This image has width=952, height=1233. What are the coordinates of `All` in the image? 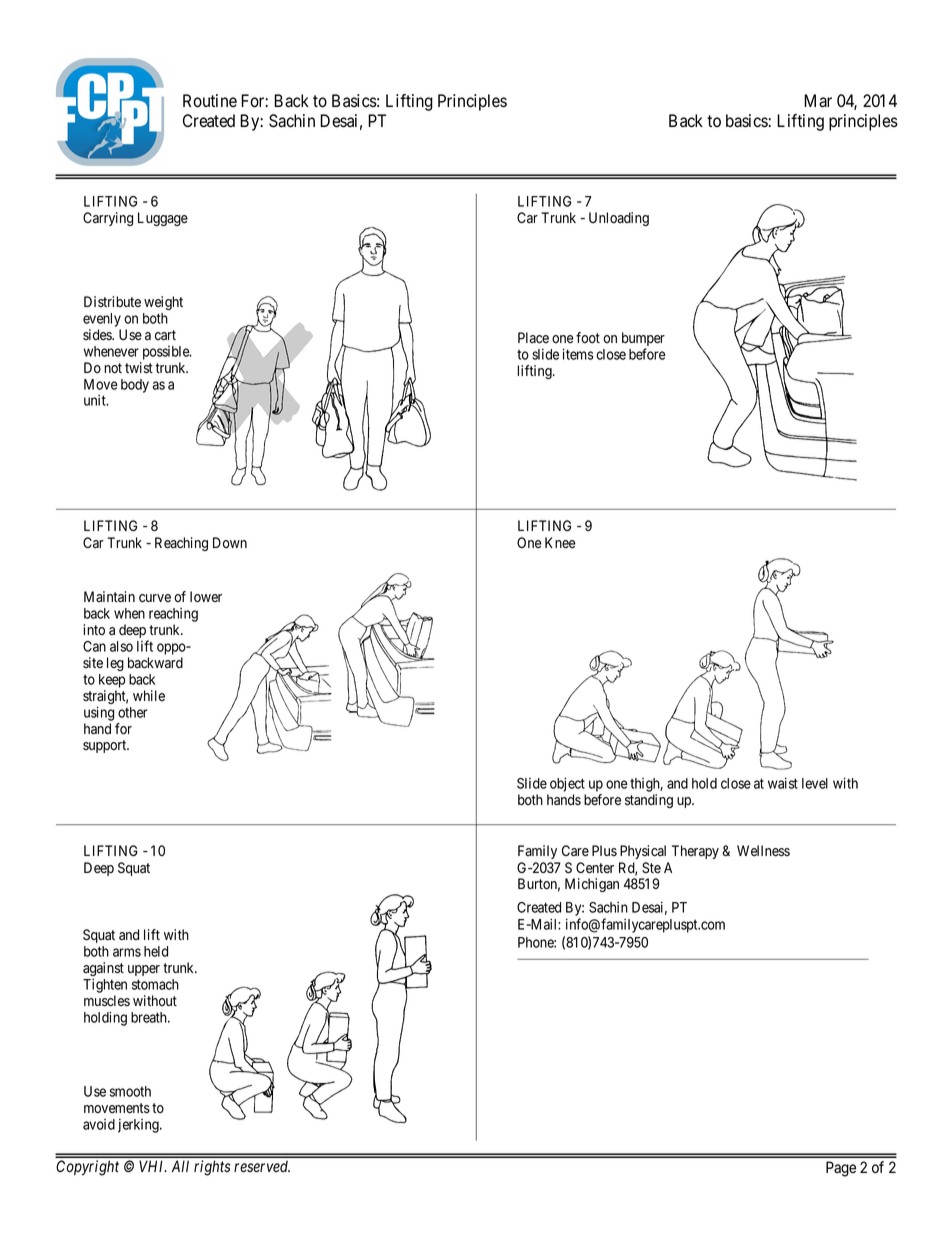 It's located at (180, 1166).
